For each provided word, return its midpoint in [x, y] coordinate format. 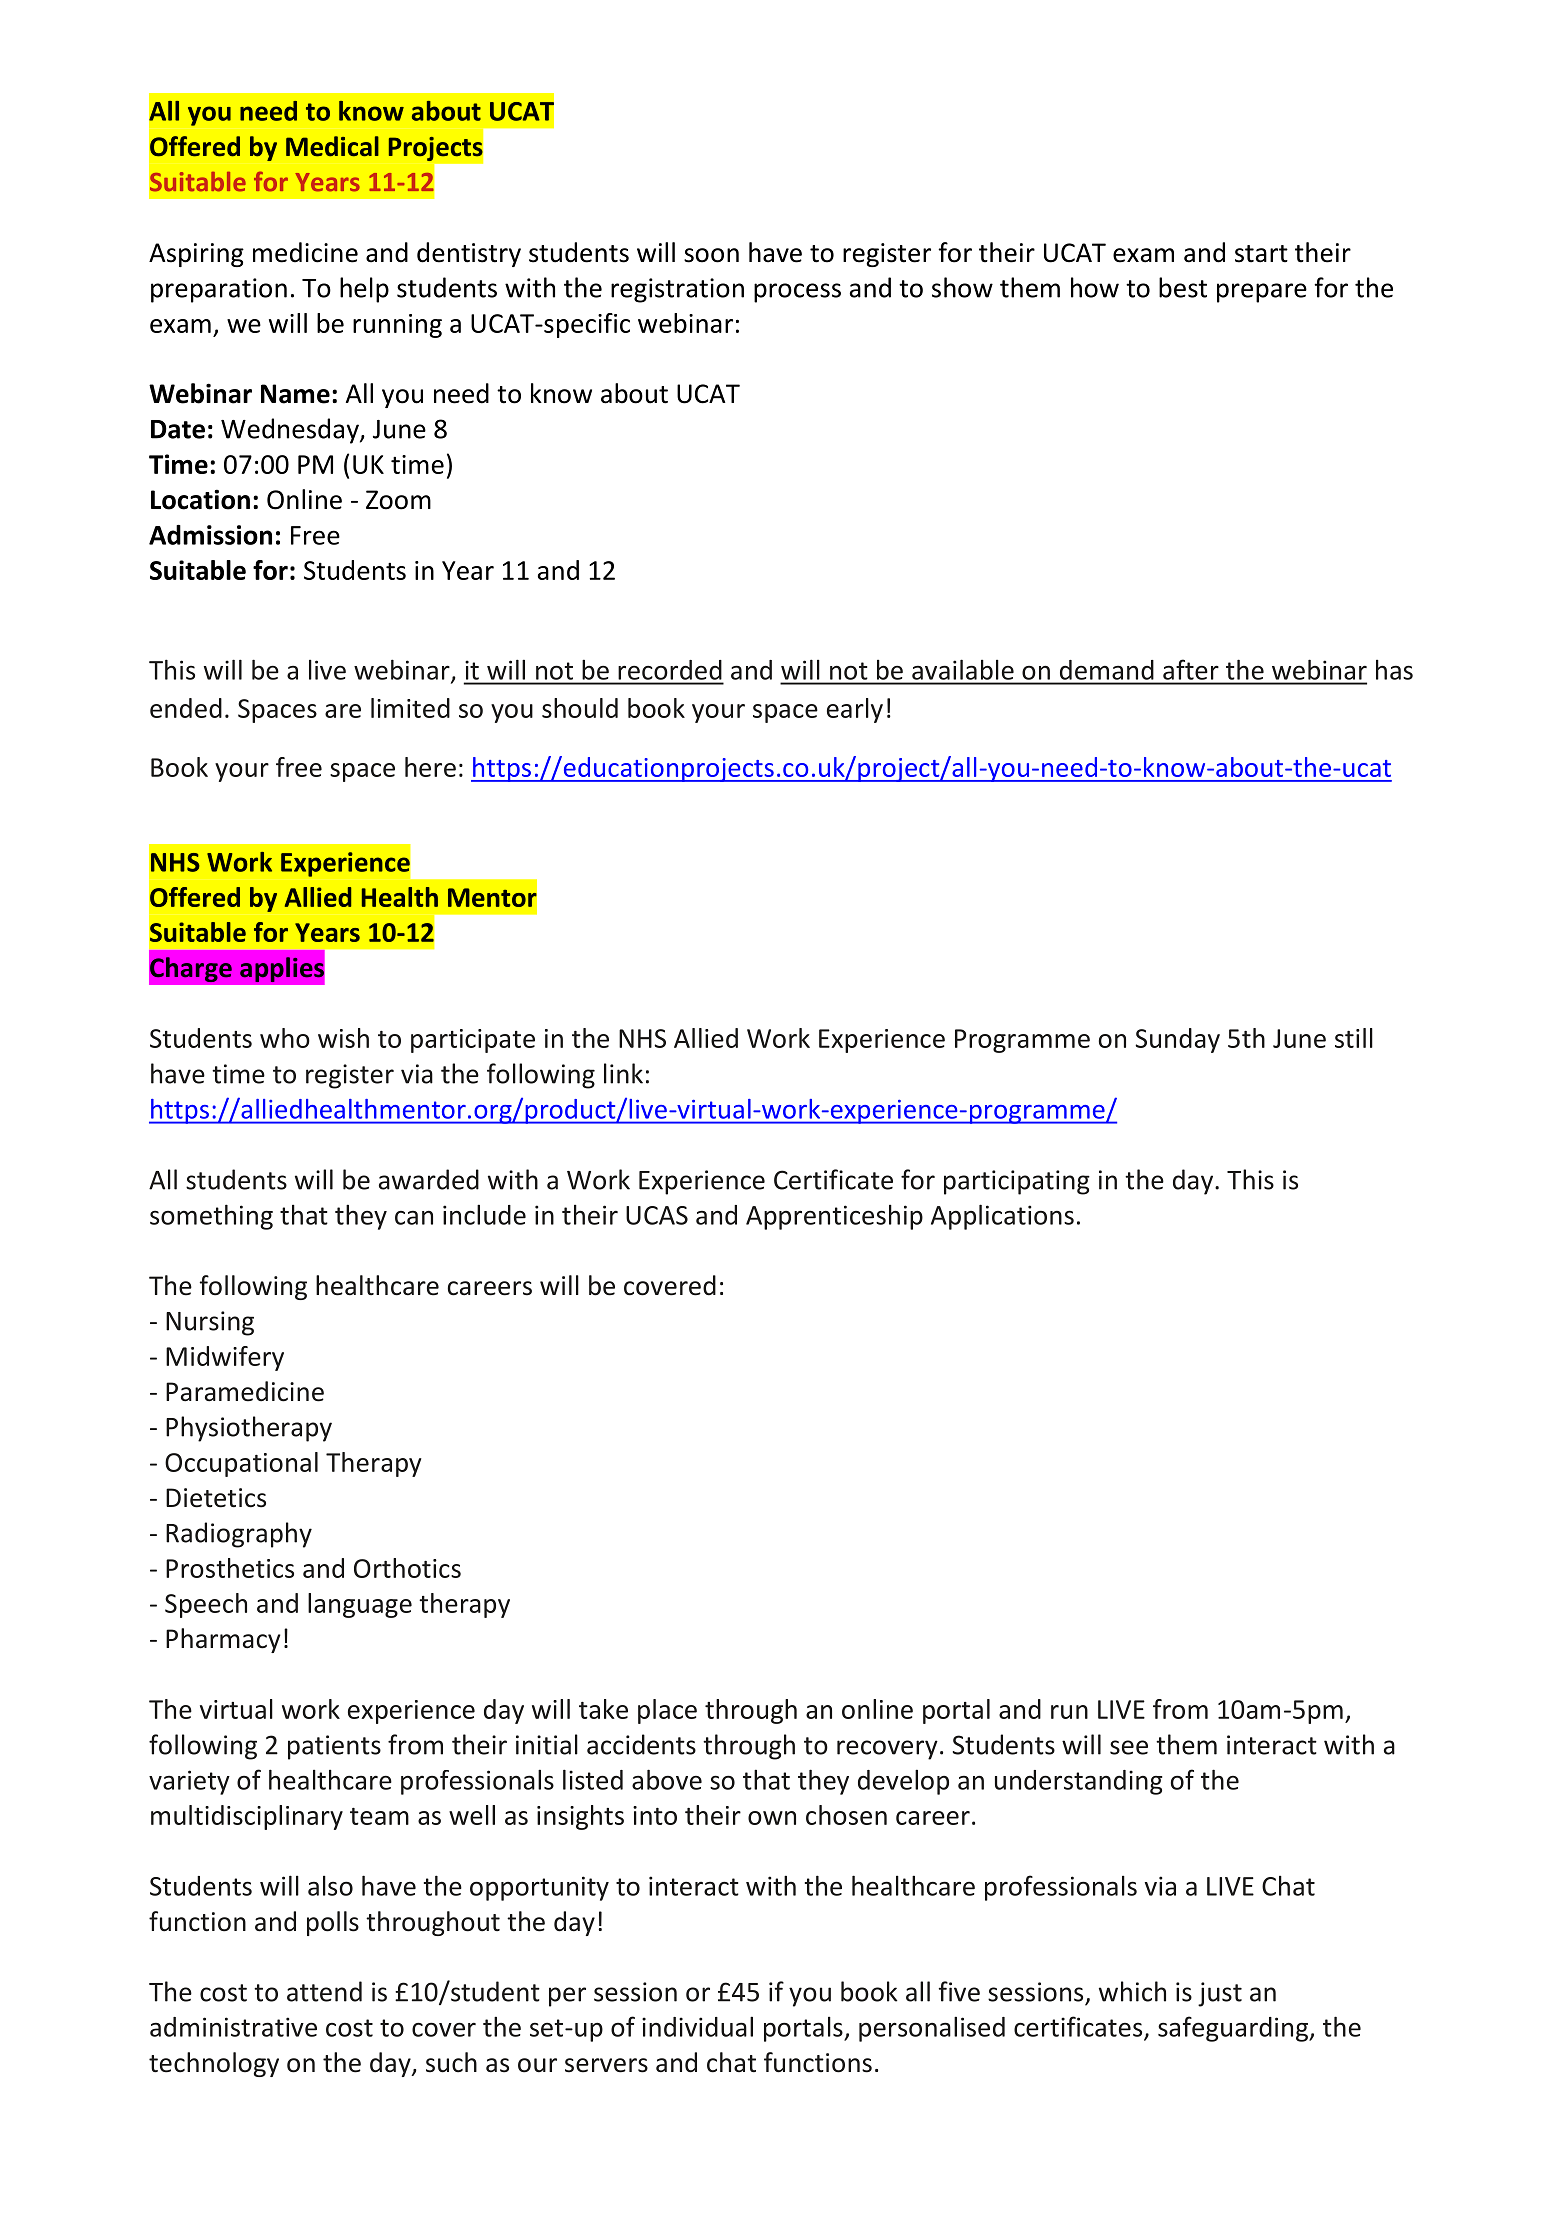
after [1190, 670]
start [1261, 254]
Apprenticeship [834, 1217]
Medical [332, 146]
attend [324, 1991]
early [855, 710]
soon [711, 255]
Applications [1002, 1217]
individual [697, 2026]
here [430, 767]
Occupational [241, 1464]
